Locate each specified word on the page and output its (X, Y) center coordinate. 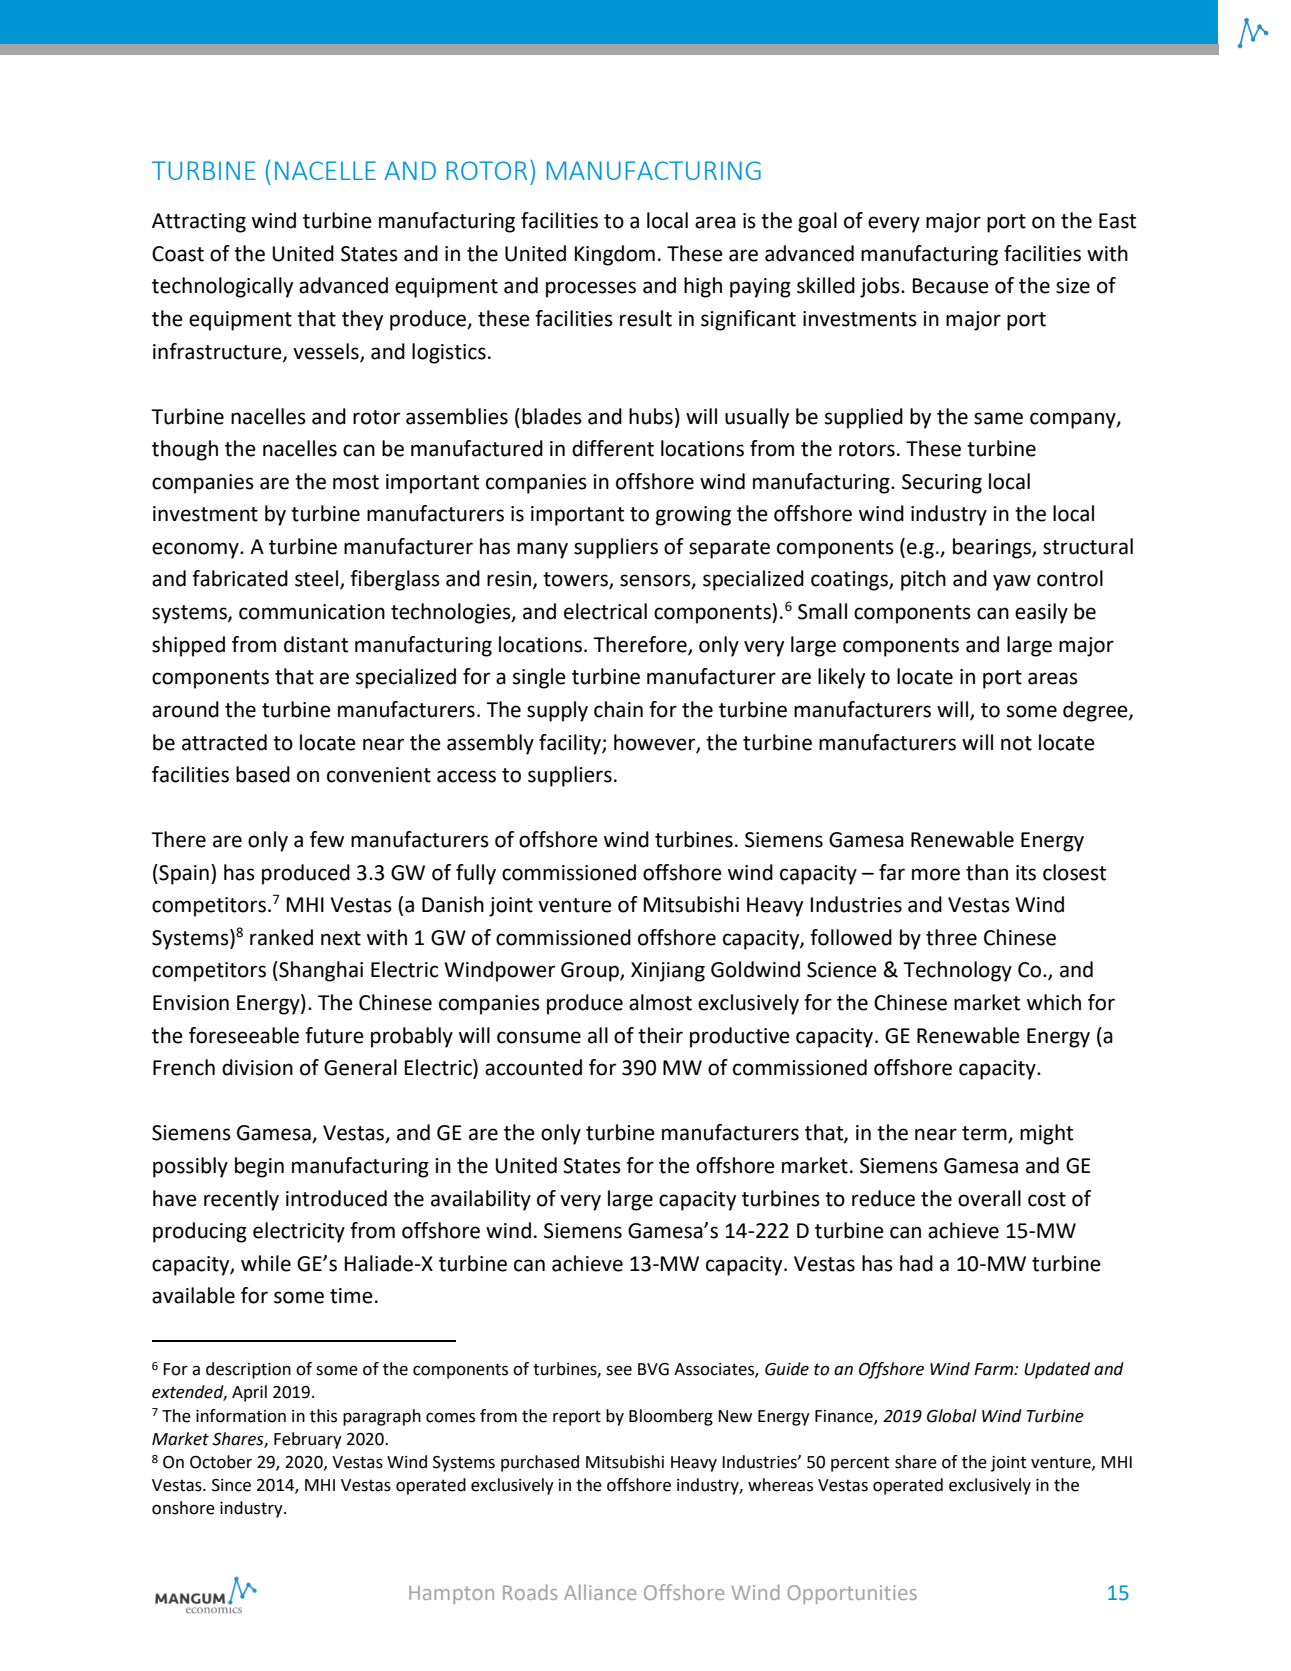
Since (231, 1485)
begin (259, 1167)
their (660, 1035)
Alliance (600, 1592)
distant (316, 644)
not (1016, 743)
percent (860, 1464)
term (985, 1134)
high (703, 287)
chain (618, 709)
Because (951, 286)
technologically (222, 287)
